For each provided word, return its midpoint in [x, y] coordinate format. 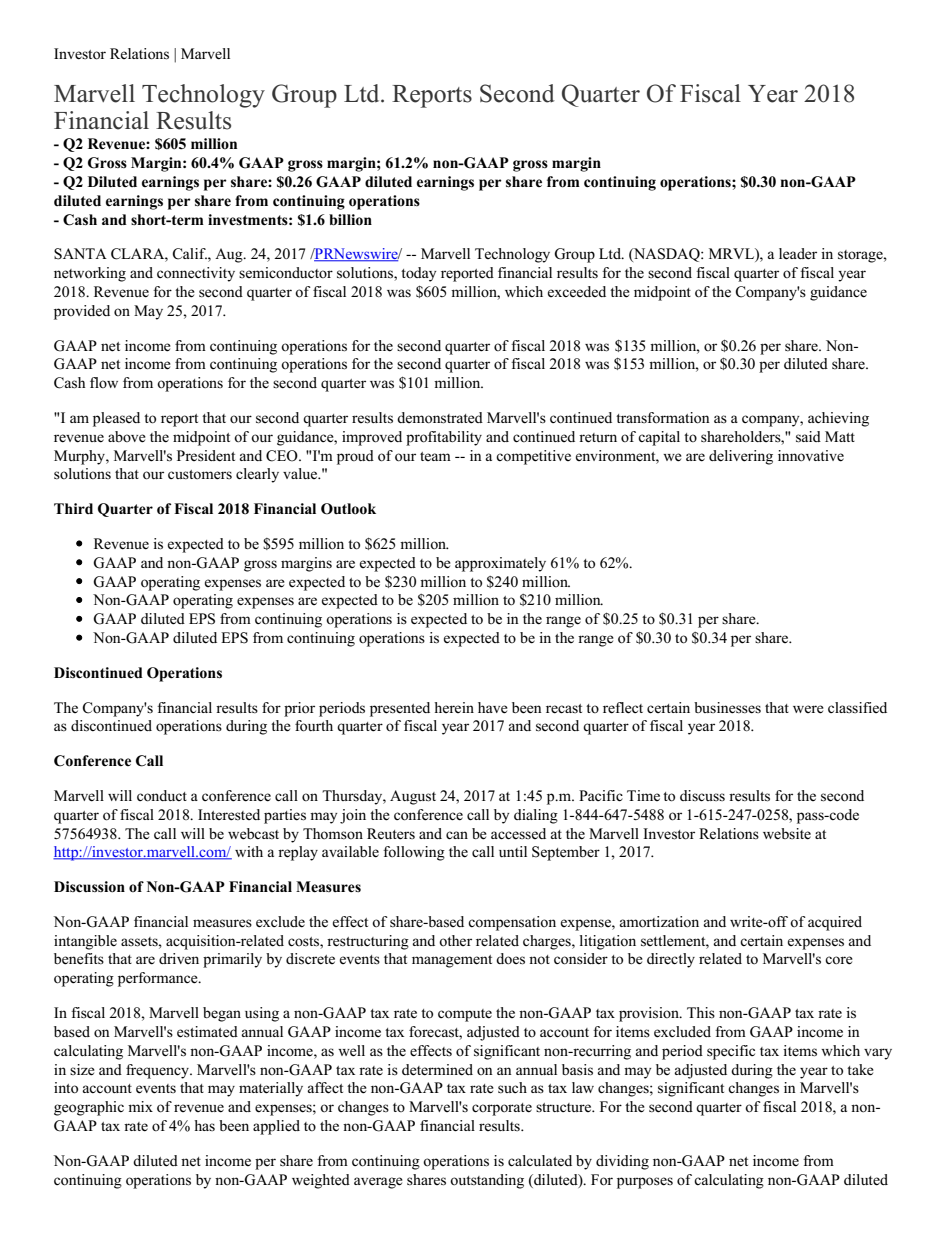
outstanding [487, 1181]
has [204, 1125]
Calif [190, 254]
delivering [741, 457]
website [787, 834]
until [513, 851]
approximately [500, 564]
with [249, 851]
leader [798, 254]
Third [73, 508]
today [418, 274]
